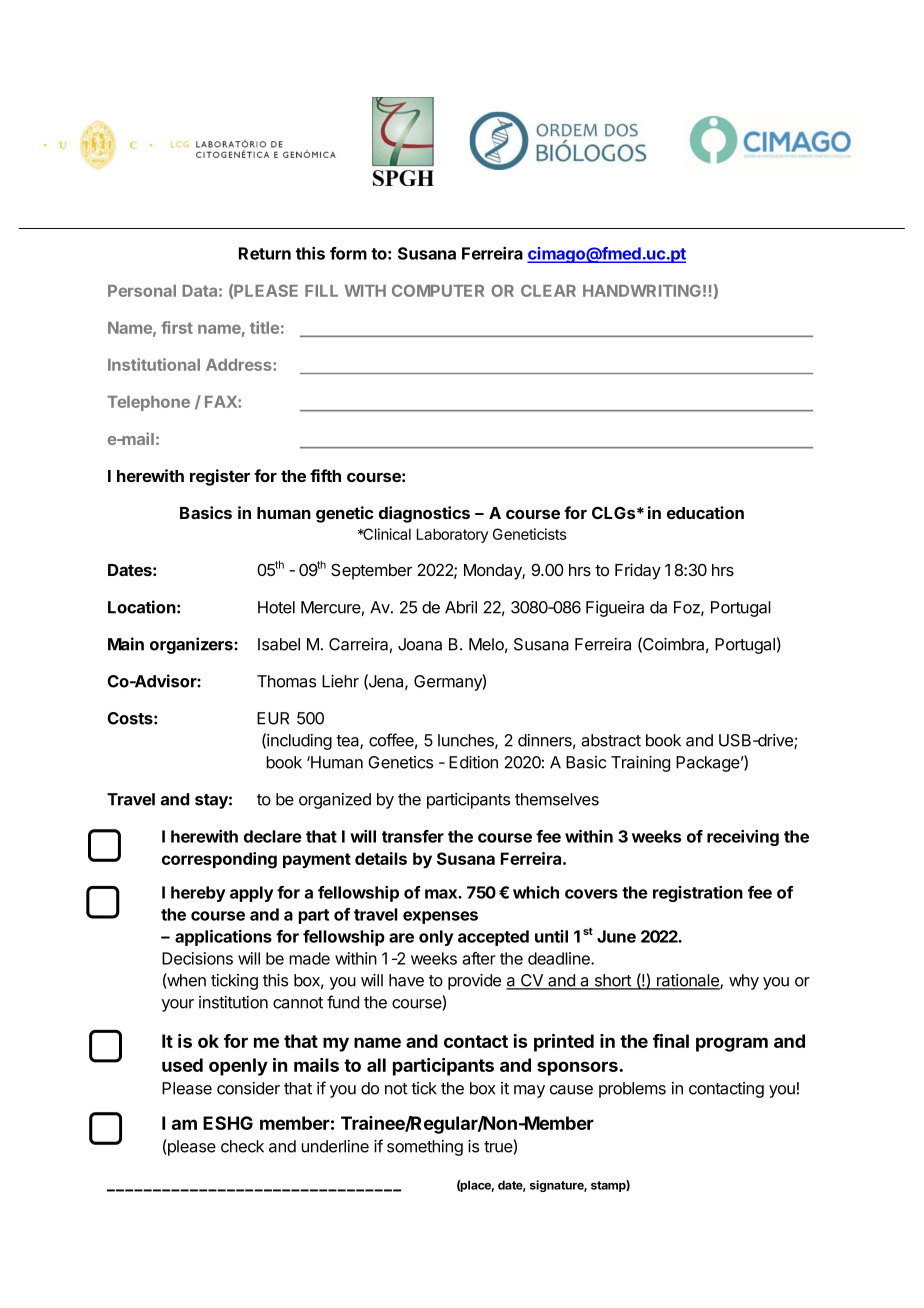  Describe the element at coordinates (438, 290) in the image. I see `COMPUTER` at that location.
